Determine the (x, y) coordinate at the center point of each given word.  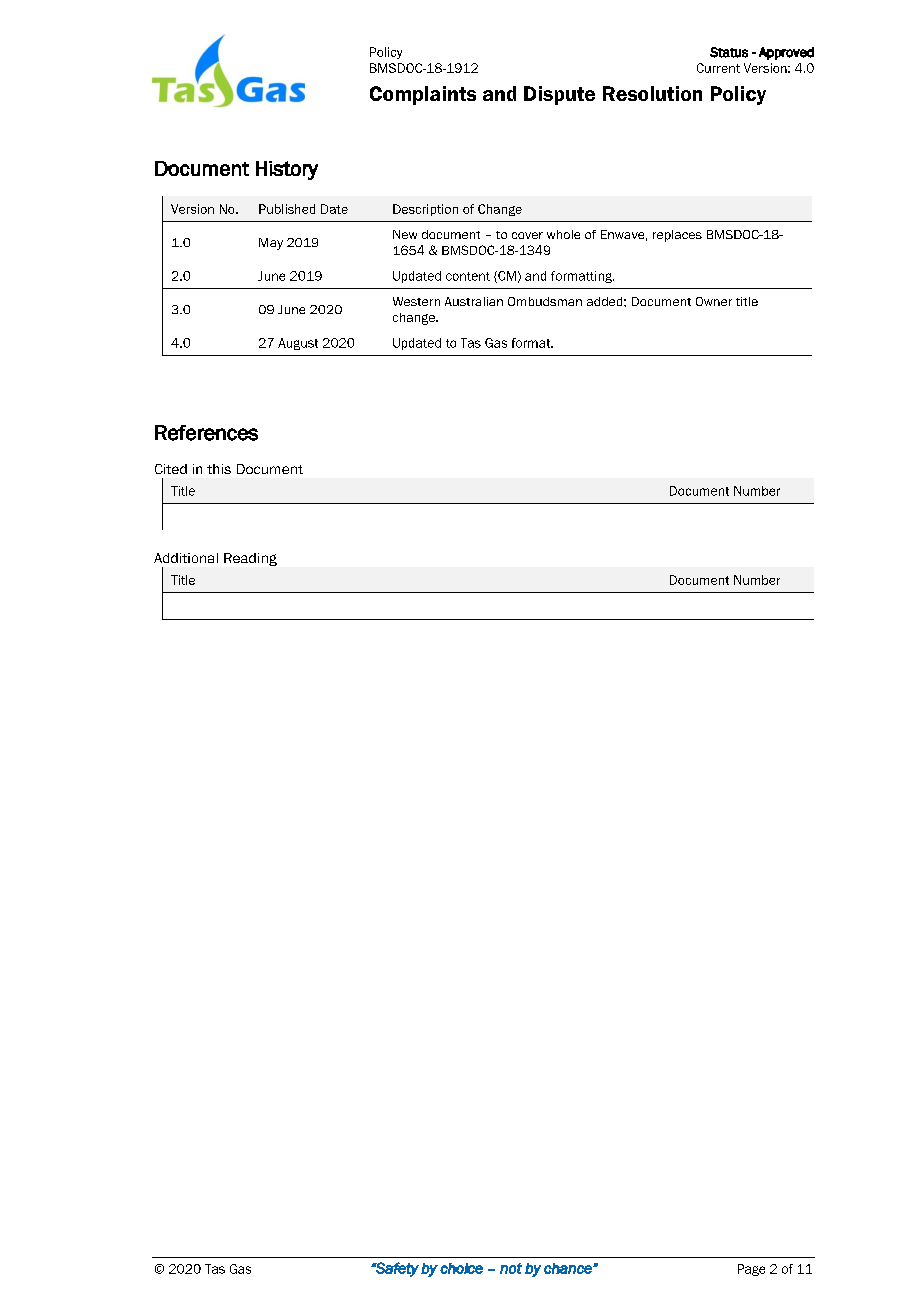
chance (569, 1268)
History (287, 170)
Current (718, 68)
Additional (186, 558)
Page (751, 1270)
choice (461, 1268)
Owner (714, 301)
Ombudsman (545, 301)
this (219, 469)
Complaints (423, 95)
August (298, 344)
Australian (474, 301)
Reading (250, 559)
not (511, 1268)
